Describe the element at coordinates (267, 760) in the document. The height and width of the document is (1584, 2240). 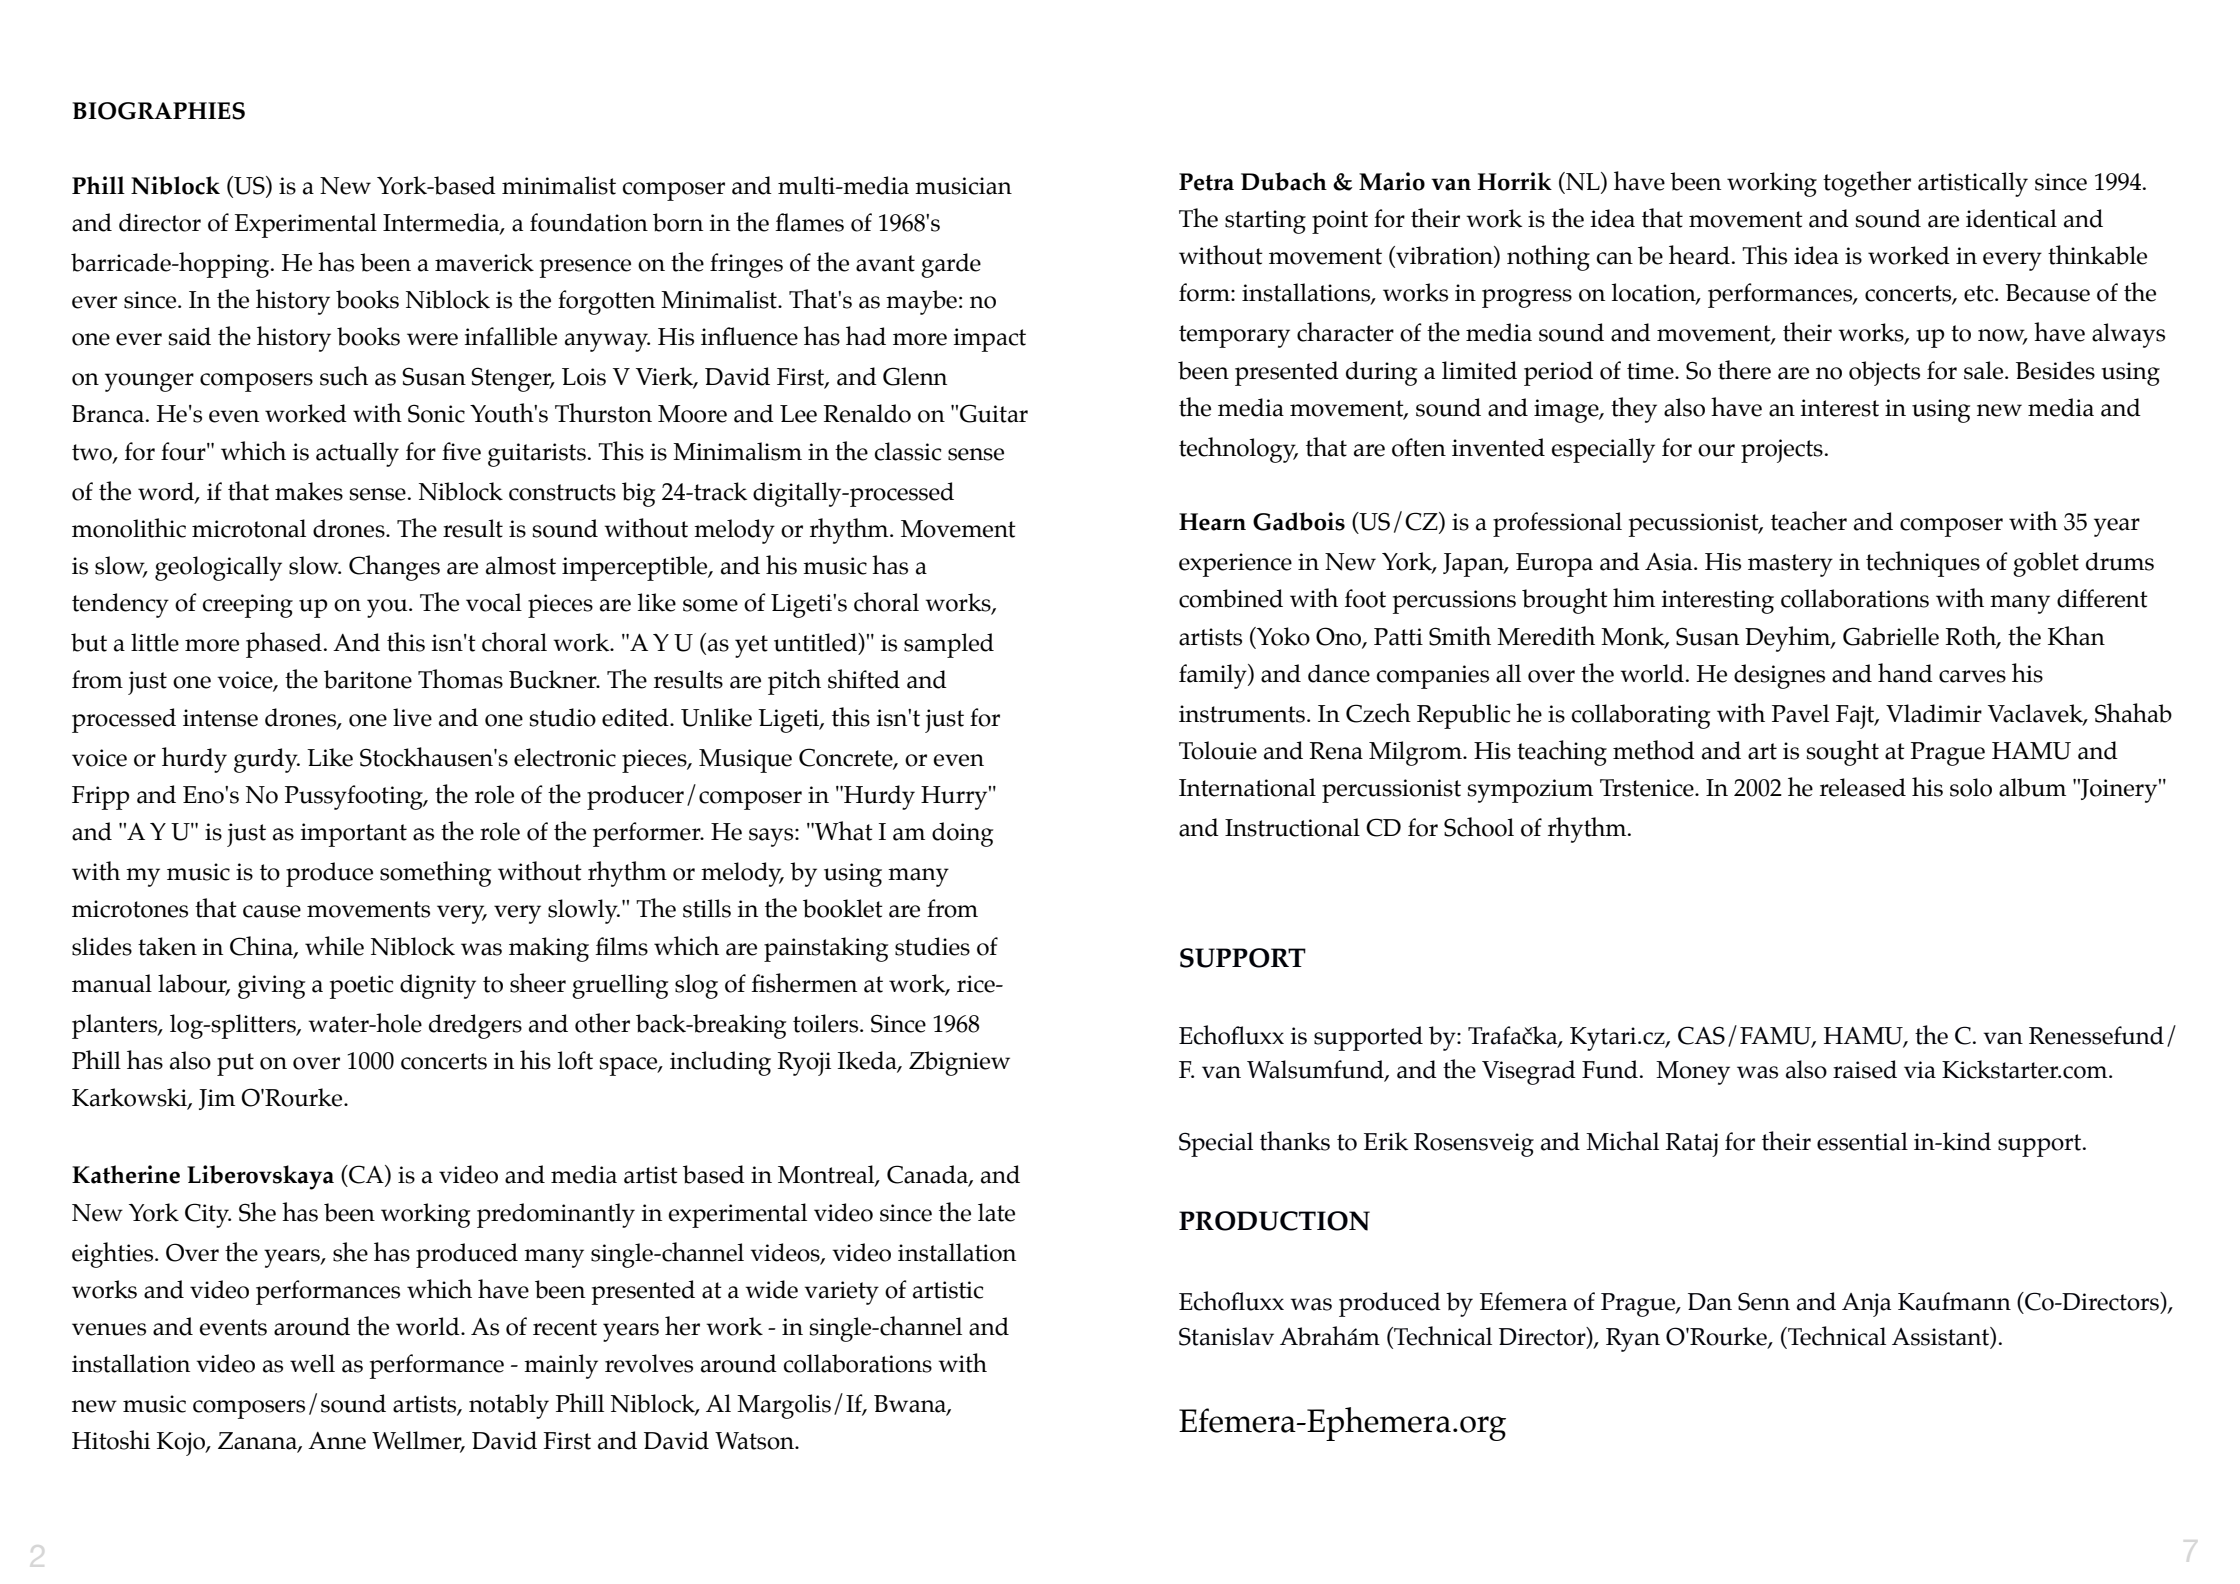
I see `gurdy` at that location.
